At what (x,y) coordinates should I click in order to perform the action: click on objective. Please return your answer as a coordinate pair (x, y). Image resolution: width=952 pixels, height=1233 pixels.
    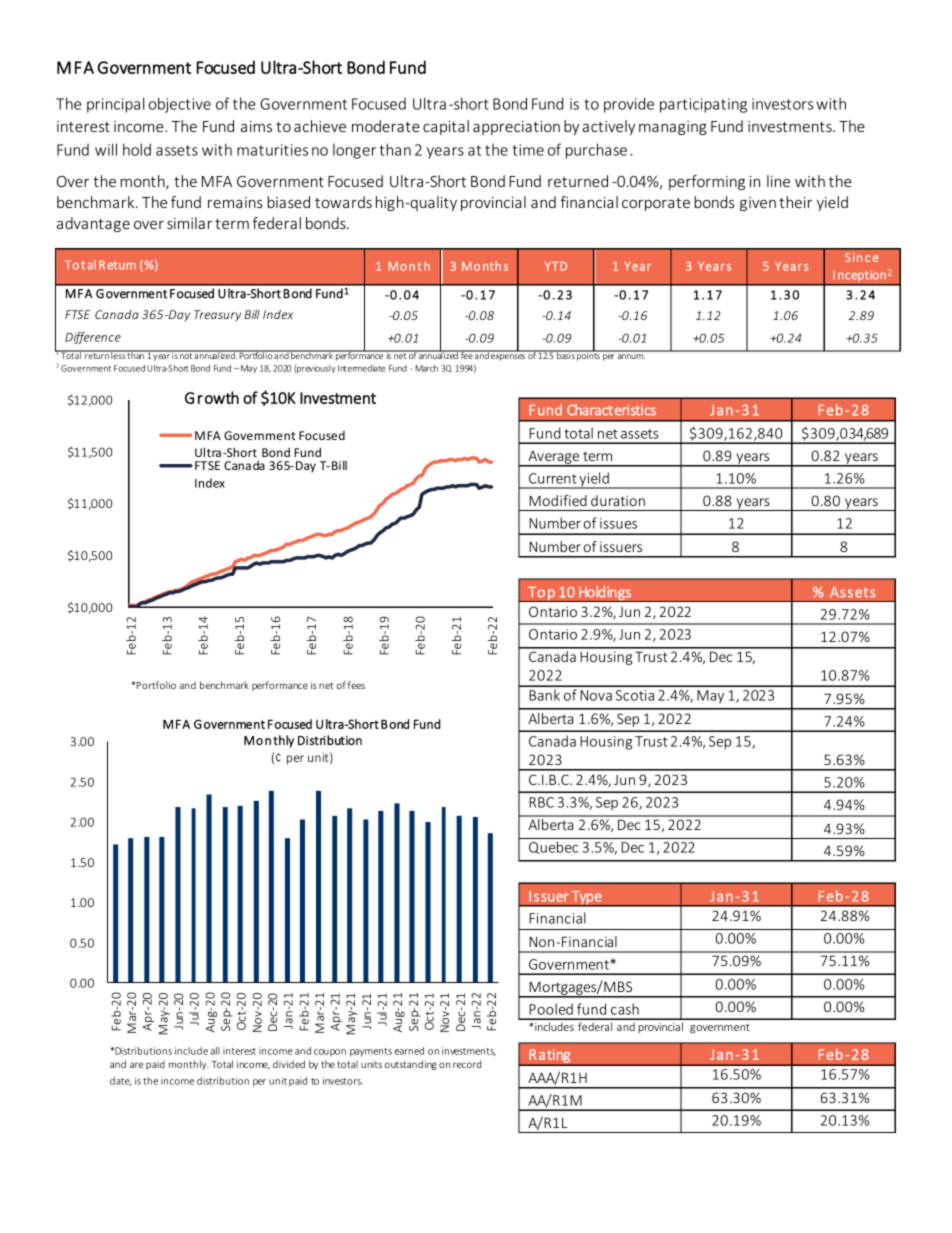
    Looking at the image, I should click on (180, 105).
